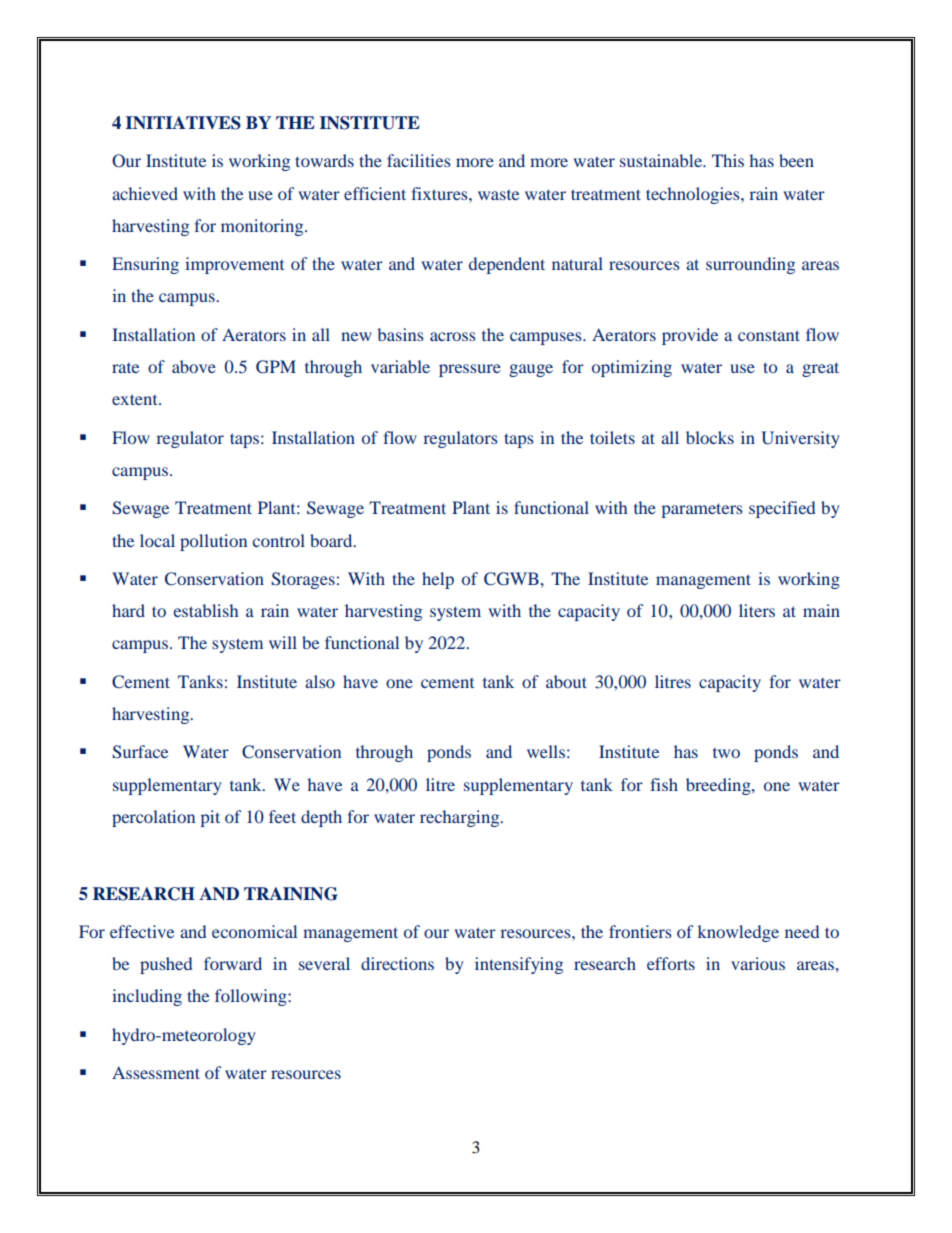 The width and height of the page is (952, 1233). Describe the element at coordinates (136, 399) in the page. I see `extent` at that location.
